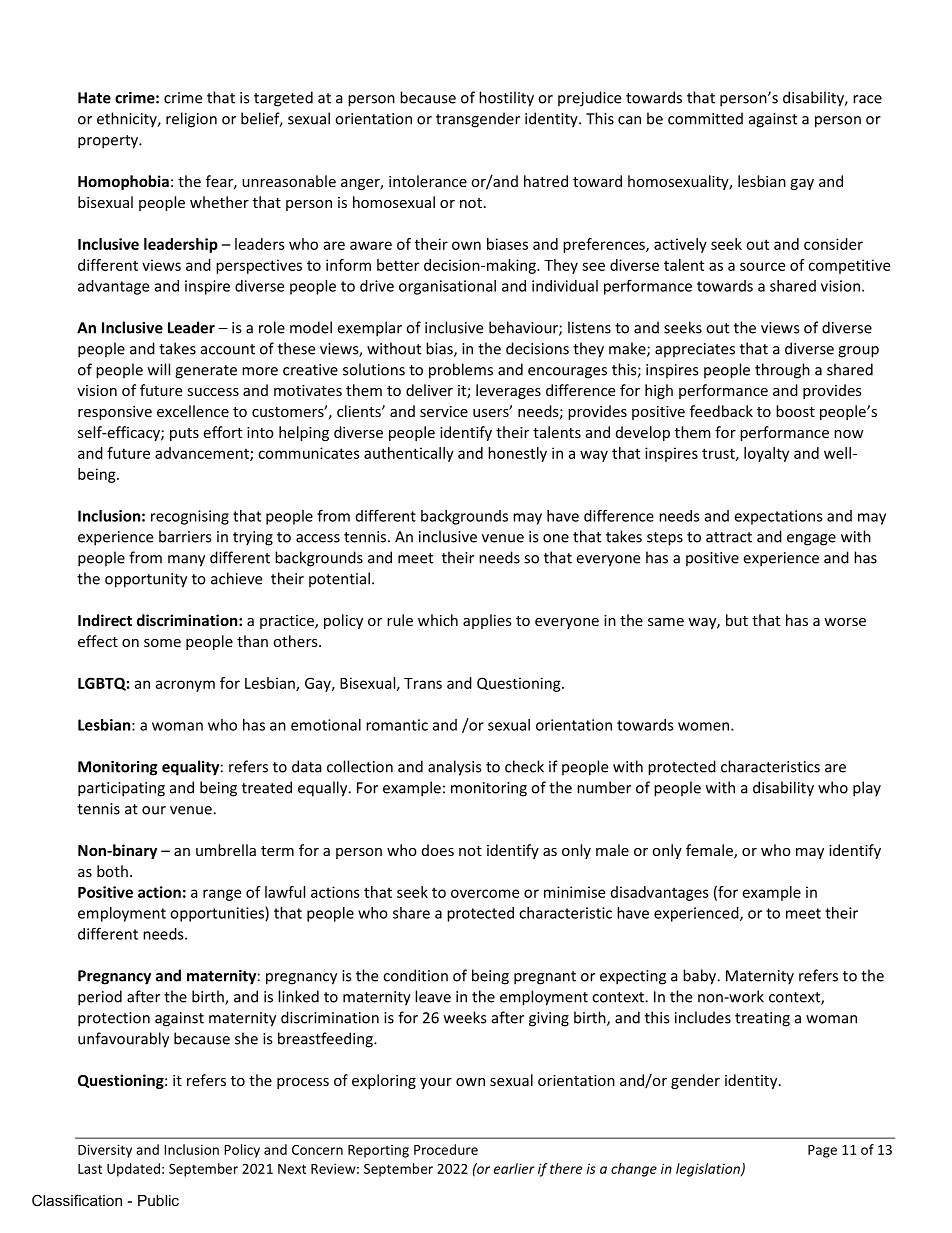 Image resolution: width=952 pixels, height=1233 pixels. I want to click on some, so click(162, 643).
